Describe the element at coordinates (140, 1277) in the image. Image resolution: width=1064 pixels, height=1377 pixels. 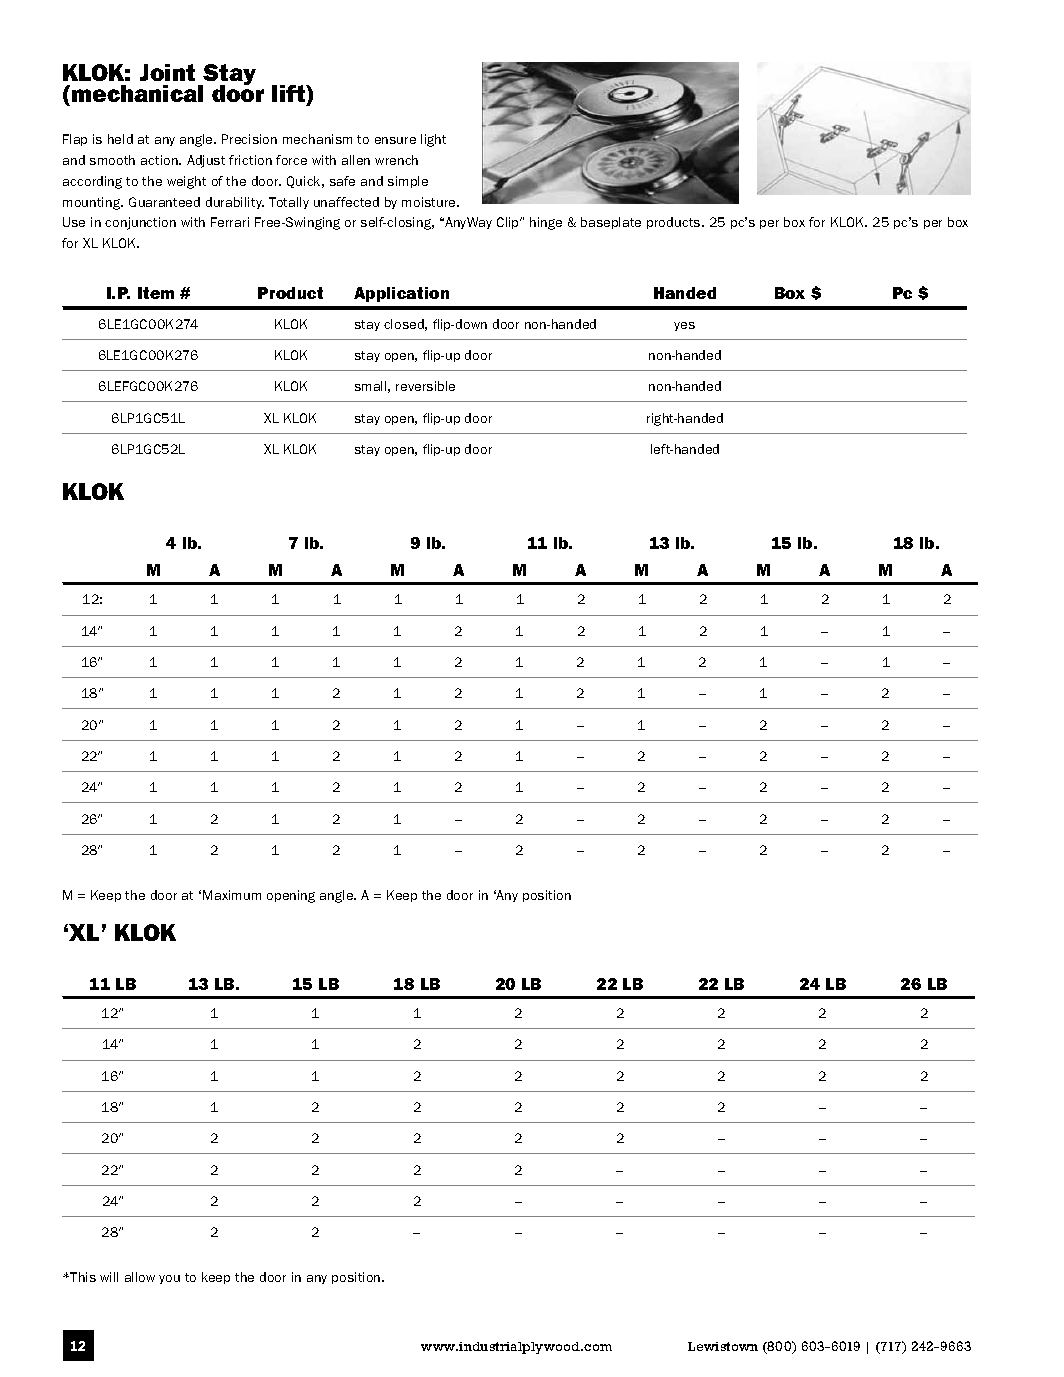
I see `allow` at that location.
